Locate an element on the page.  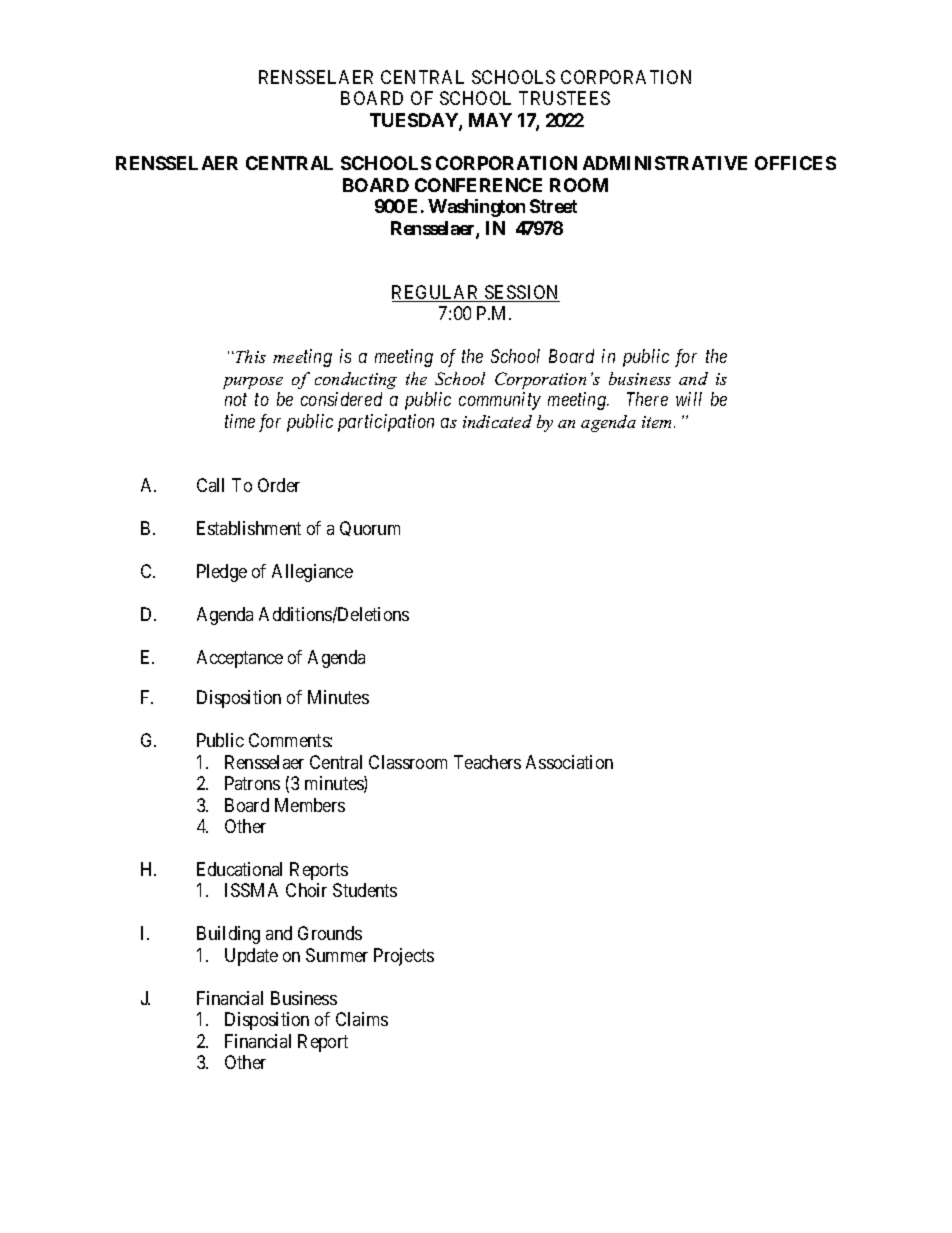
TRUSTEES is located at coordinates (564, 98).
